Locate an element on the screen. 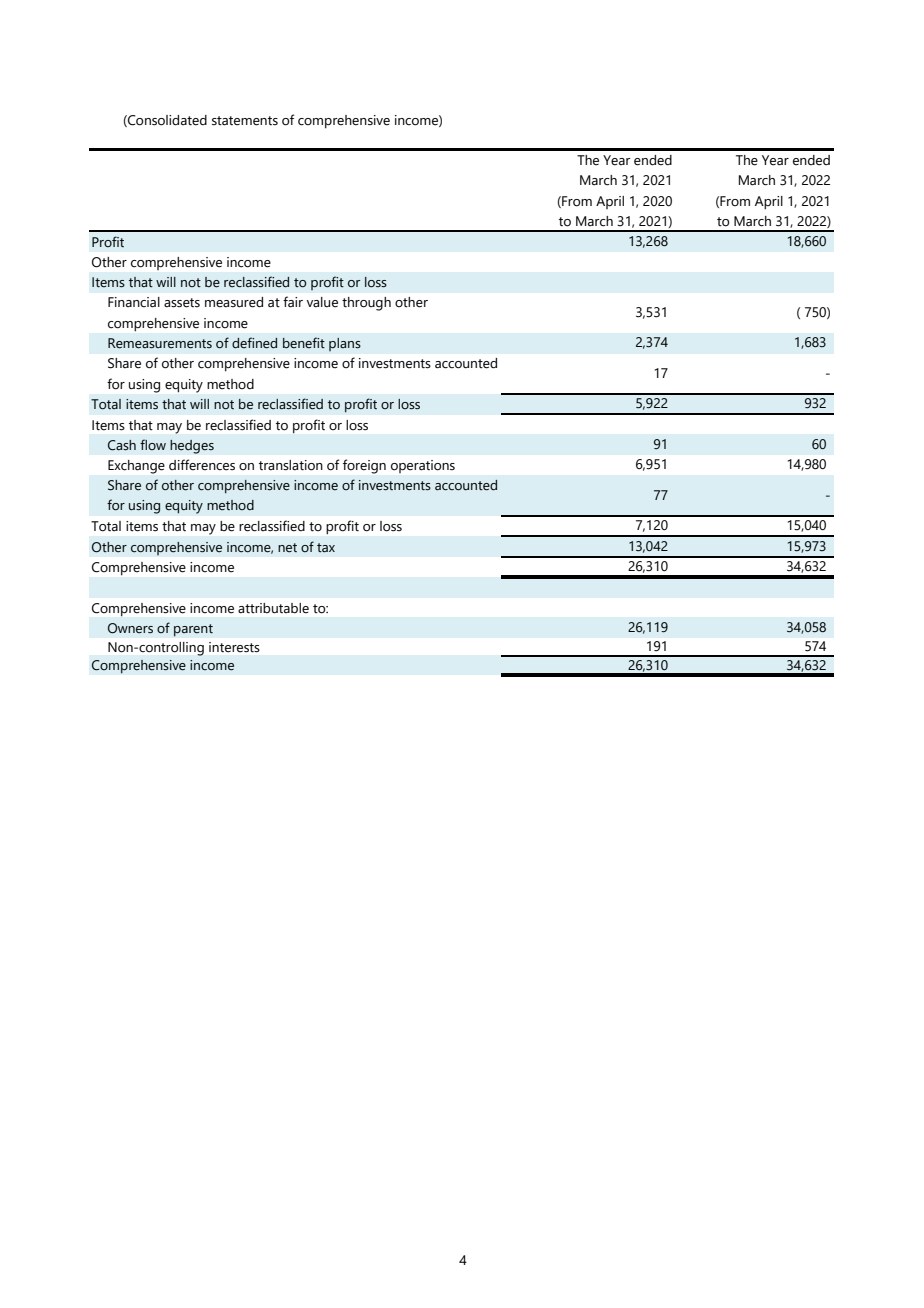 Image resolution: width=924 pixels, height=1308 pixels. fair is located at coordinates (293, 302).
